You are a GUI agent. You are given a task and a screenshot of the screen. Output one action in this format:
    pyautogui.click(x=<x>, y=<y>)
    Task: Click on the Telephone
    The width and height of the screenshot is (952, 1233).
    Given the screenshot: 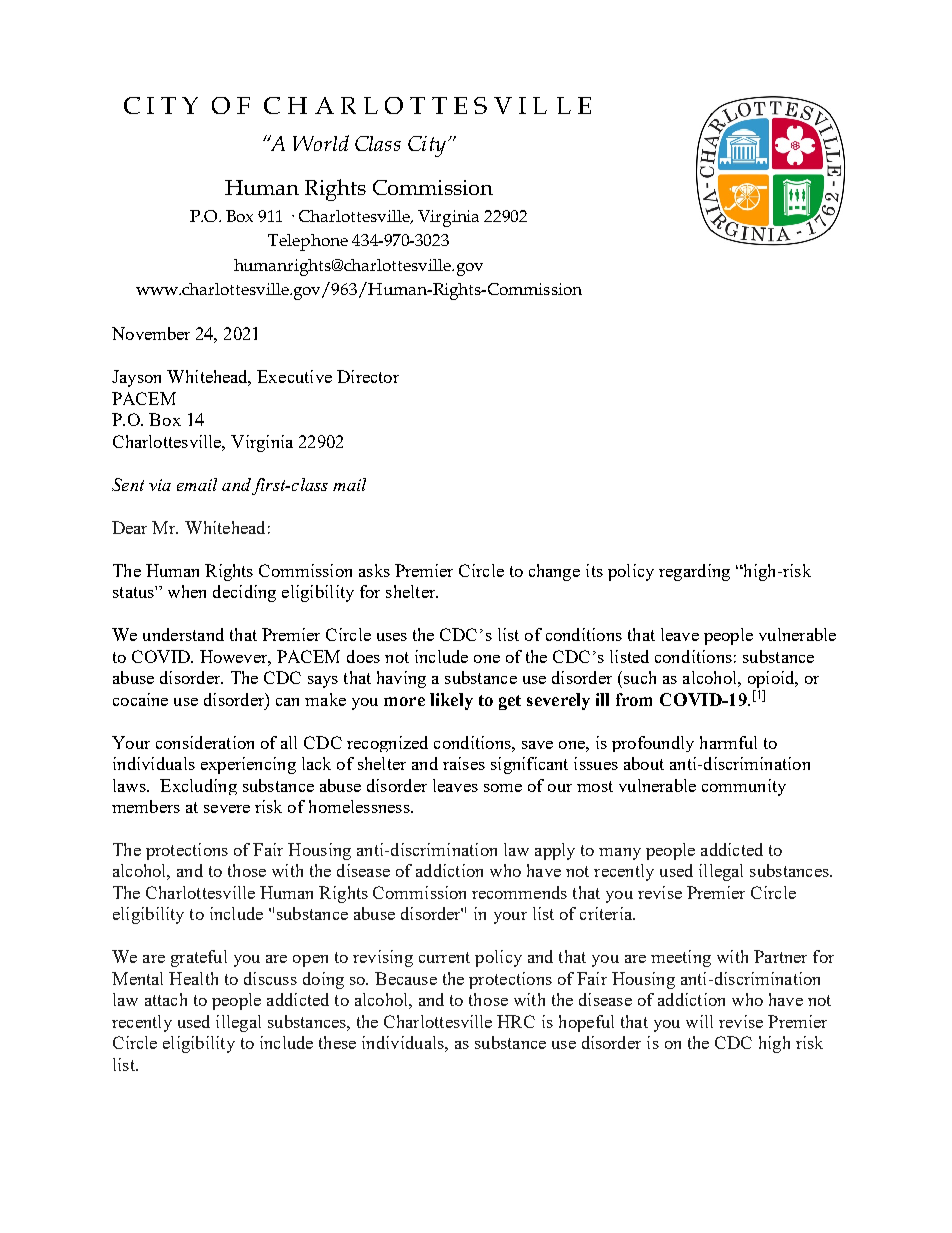 What is the action you would take?
    pyautogui.click(x=308, y=242)
